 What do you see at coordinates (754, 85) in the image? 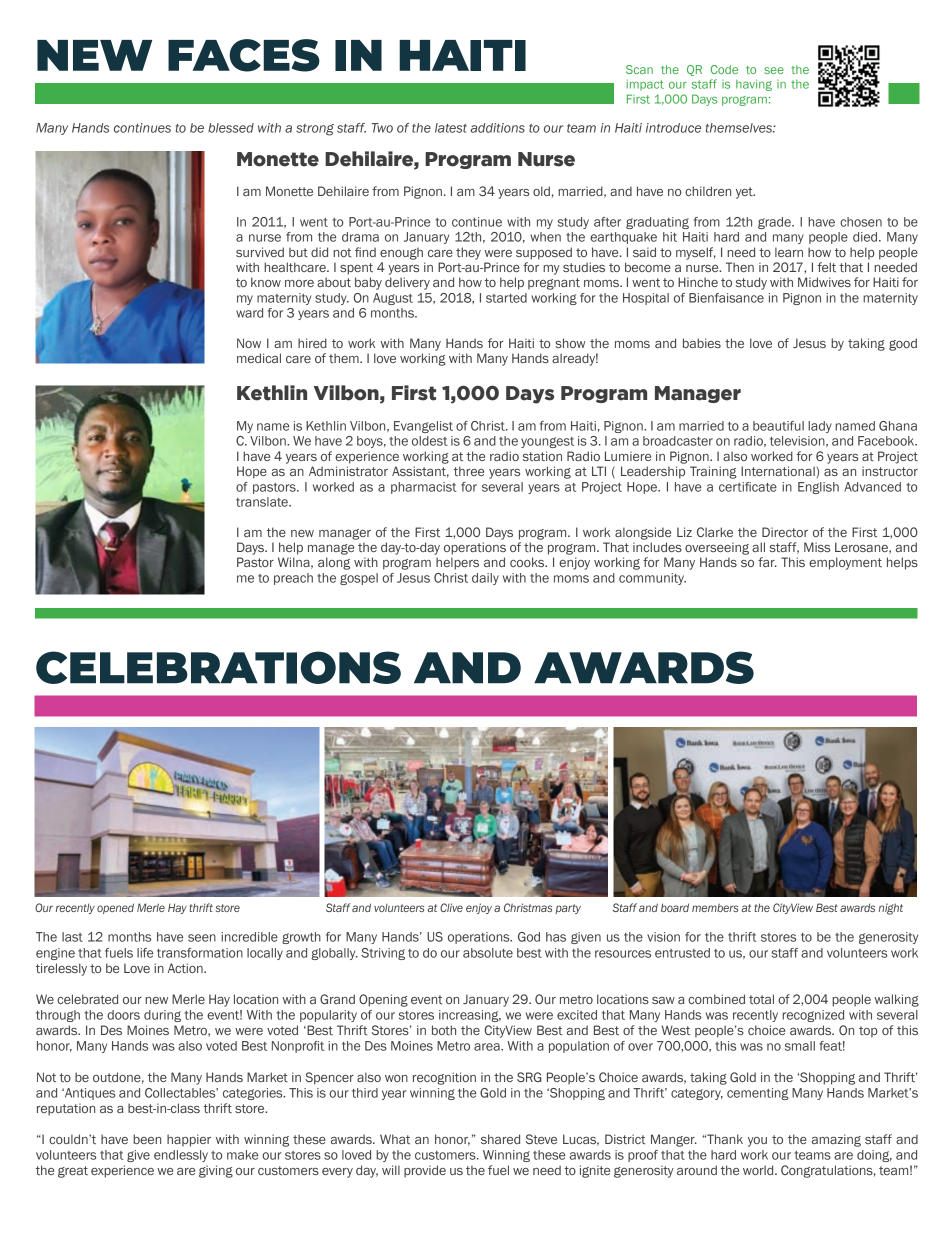
I see `having` at bounding box center [754, 85].
